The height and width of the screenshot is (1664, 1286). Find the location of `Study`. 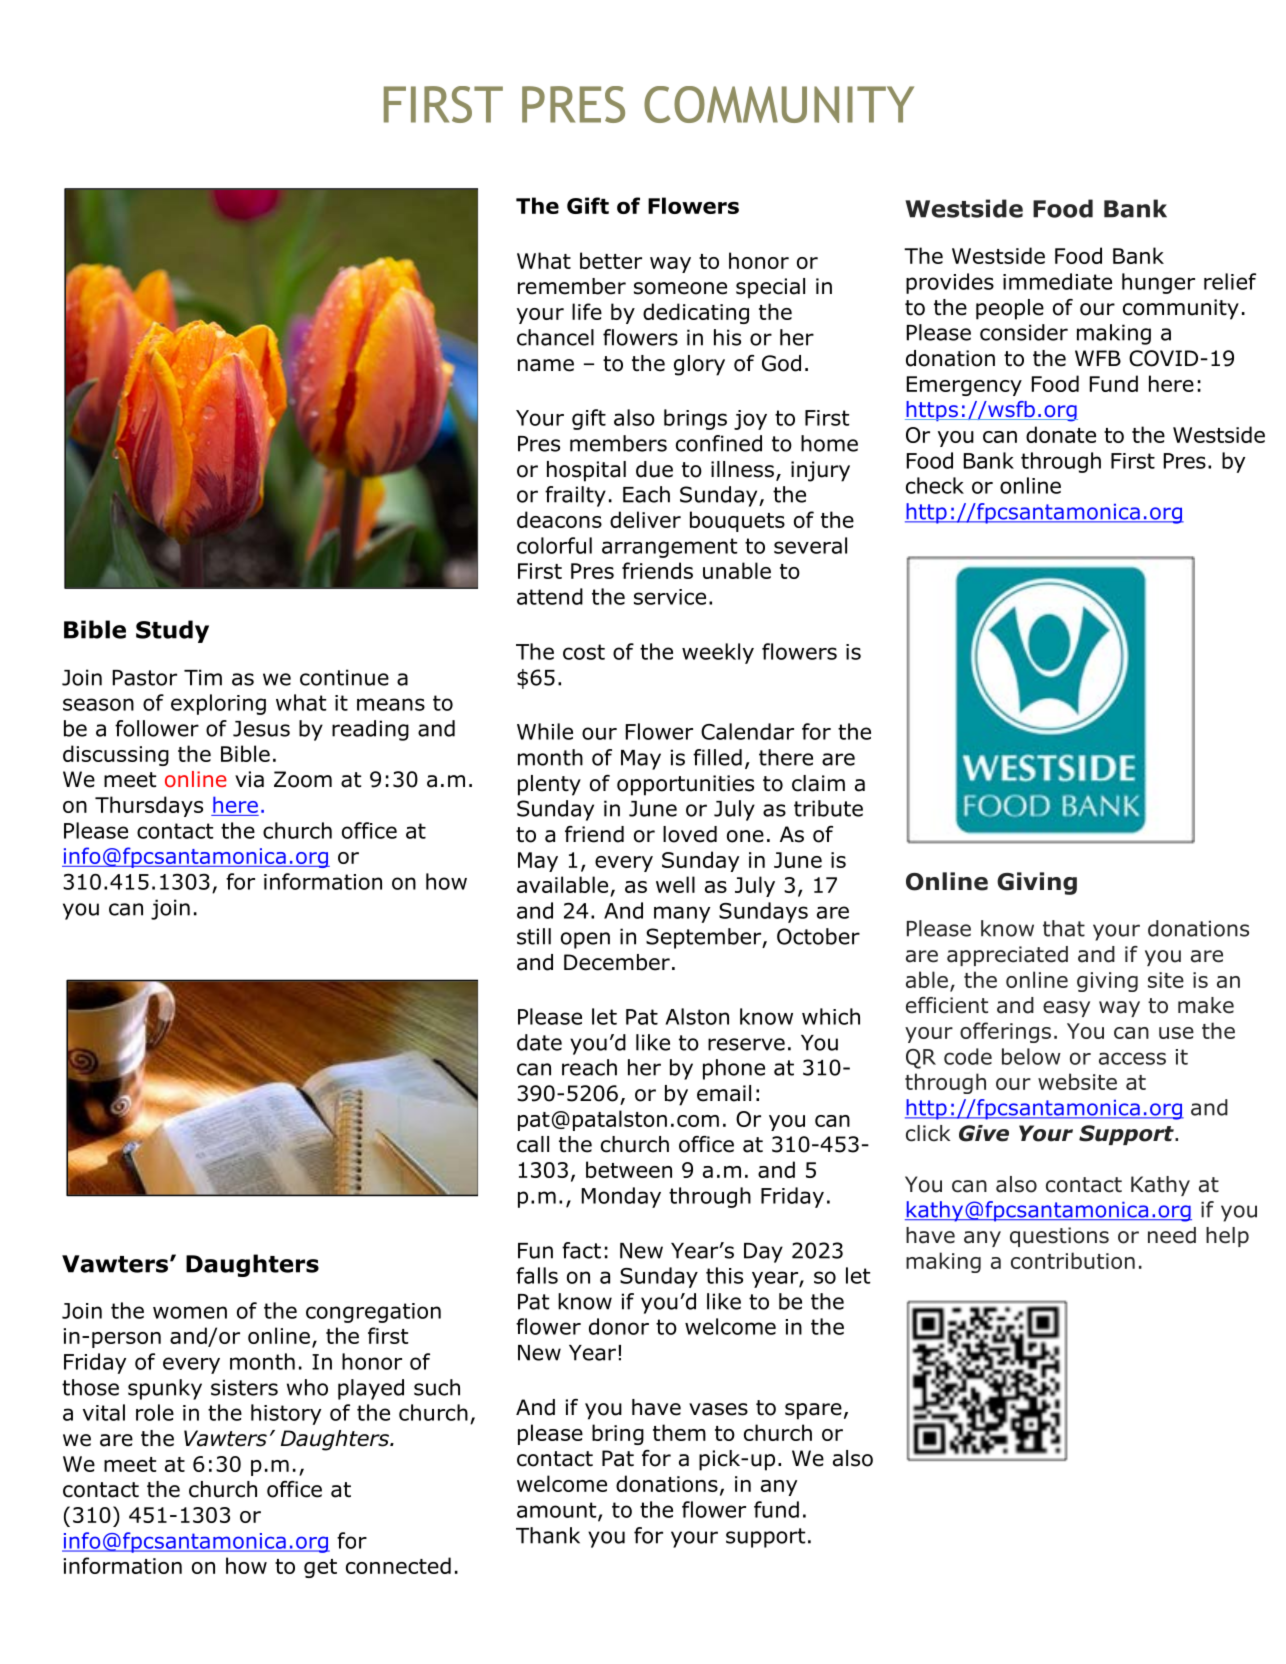

Study is located at coordinates (172, 631).
